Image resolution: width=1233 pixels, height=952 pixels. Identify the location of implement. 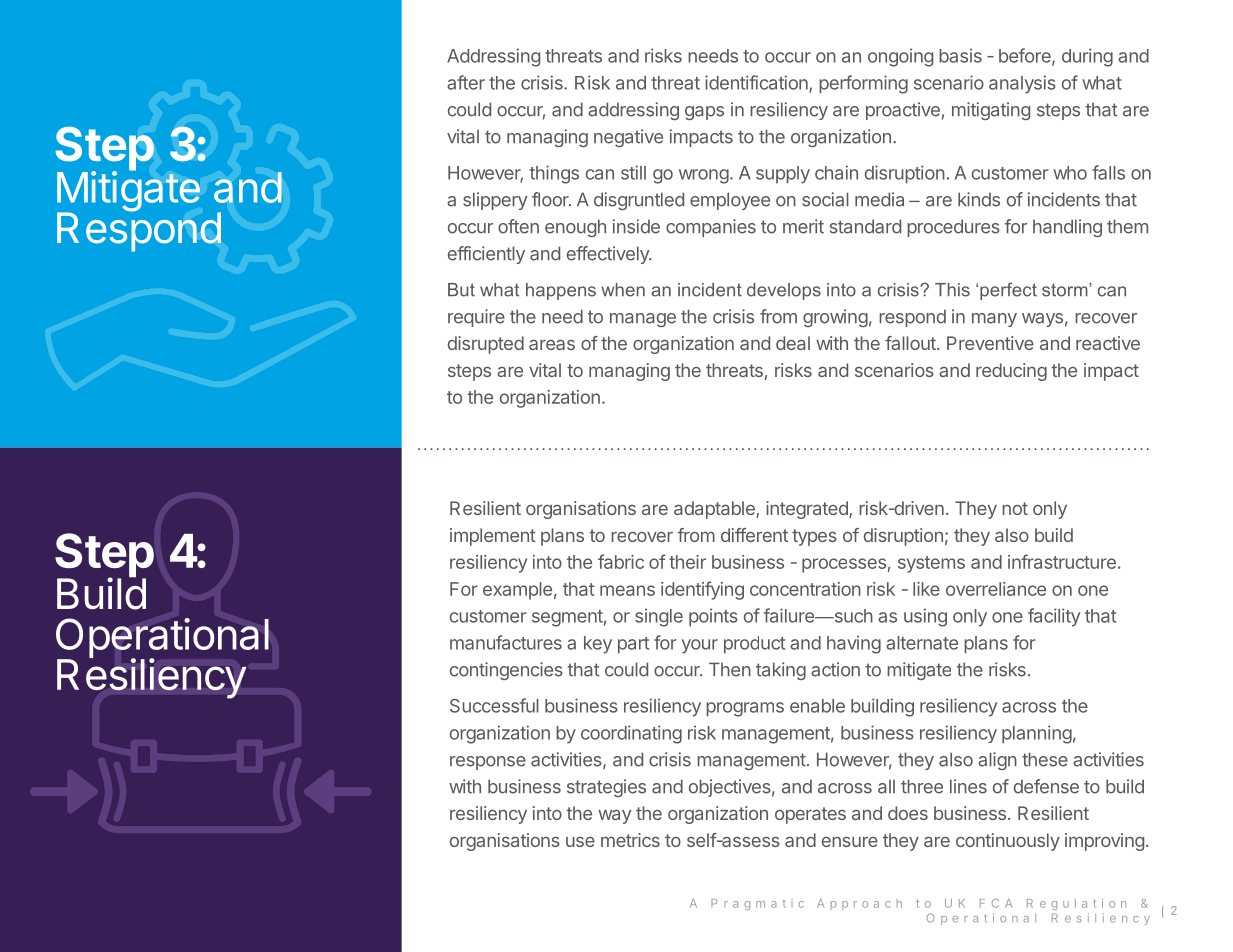
(493, 537).
